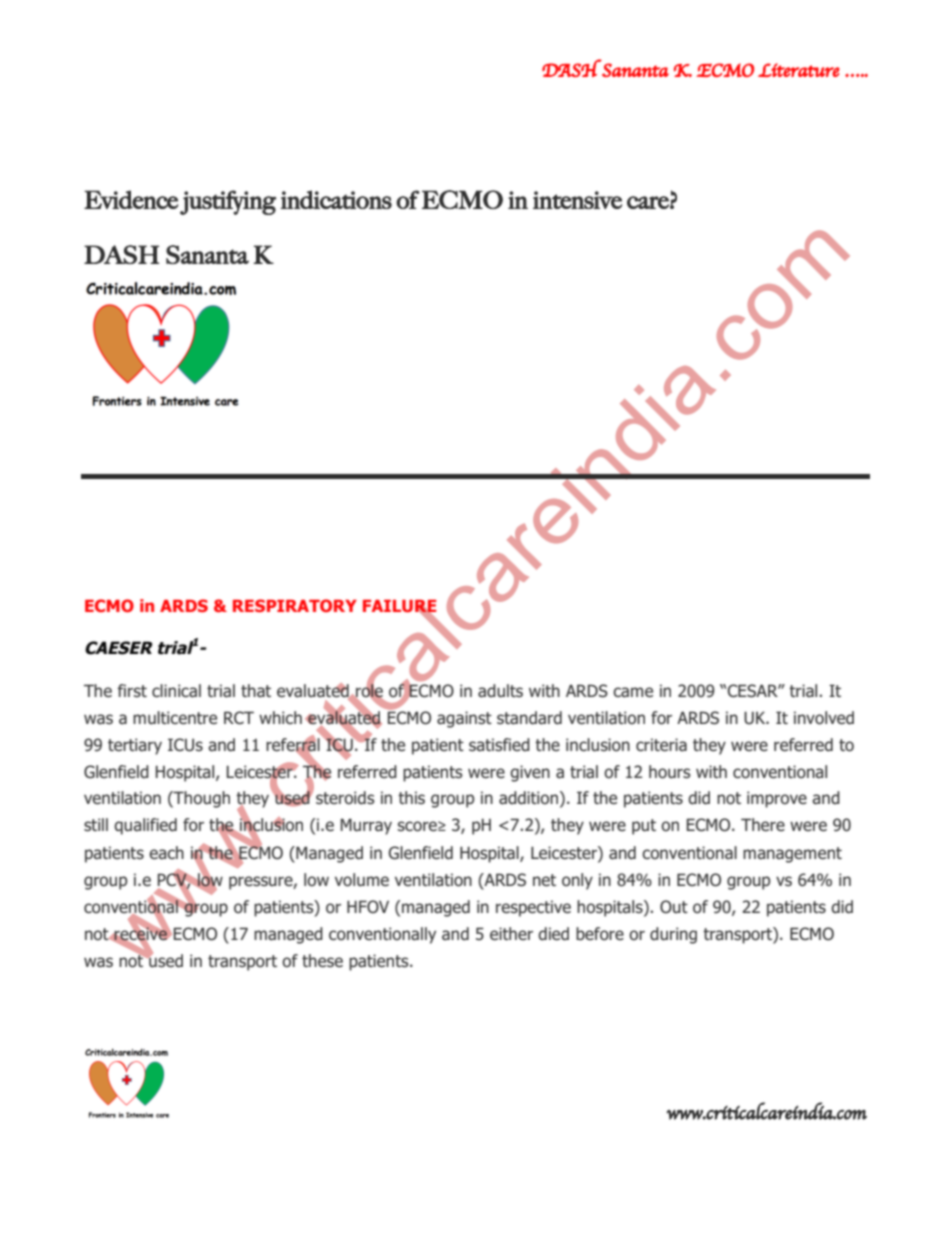  I want to click on indications, so click(336, 199).
